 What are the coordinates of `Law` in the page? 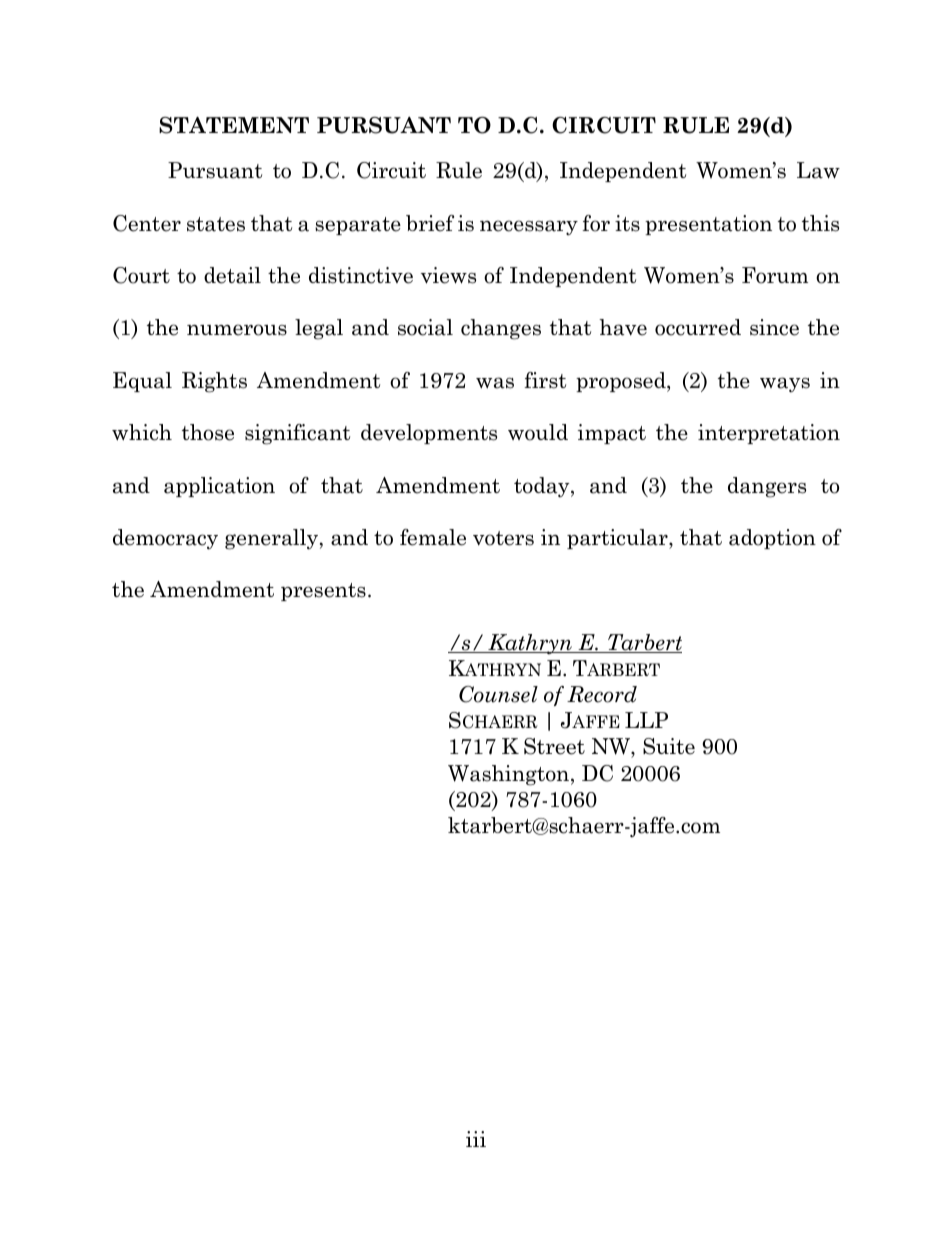 It's located at (818, 170).
